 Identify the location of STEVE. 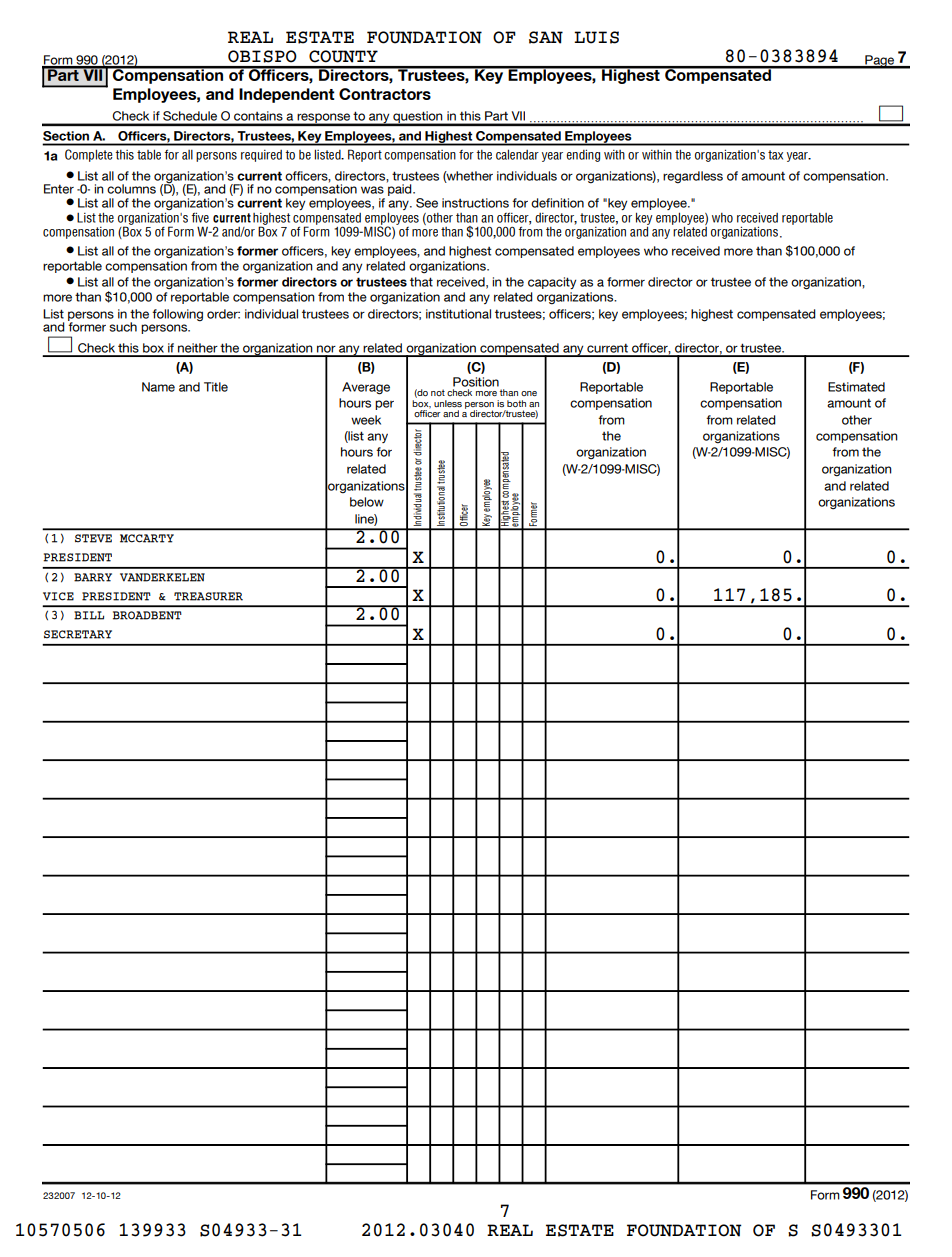
(93, 538).
